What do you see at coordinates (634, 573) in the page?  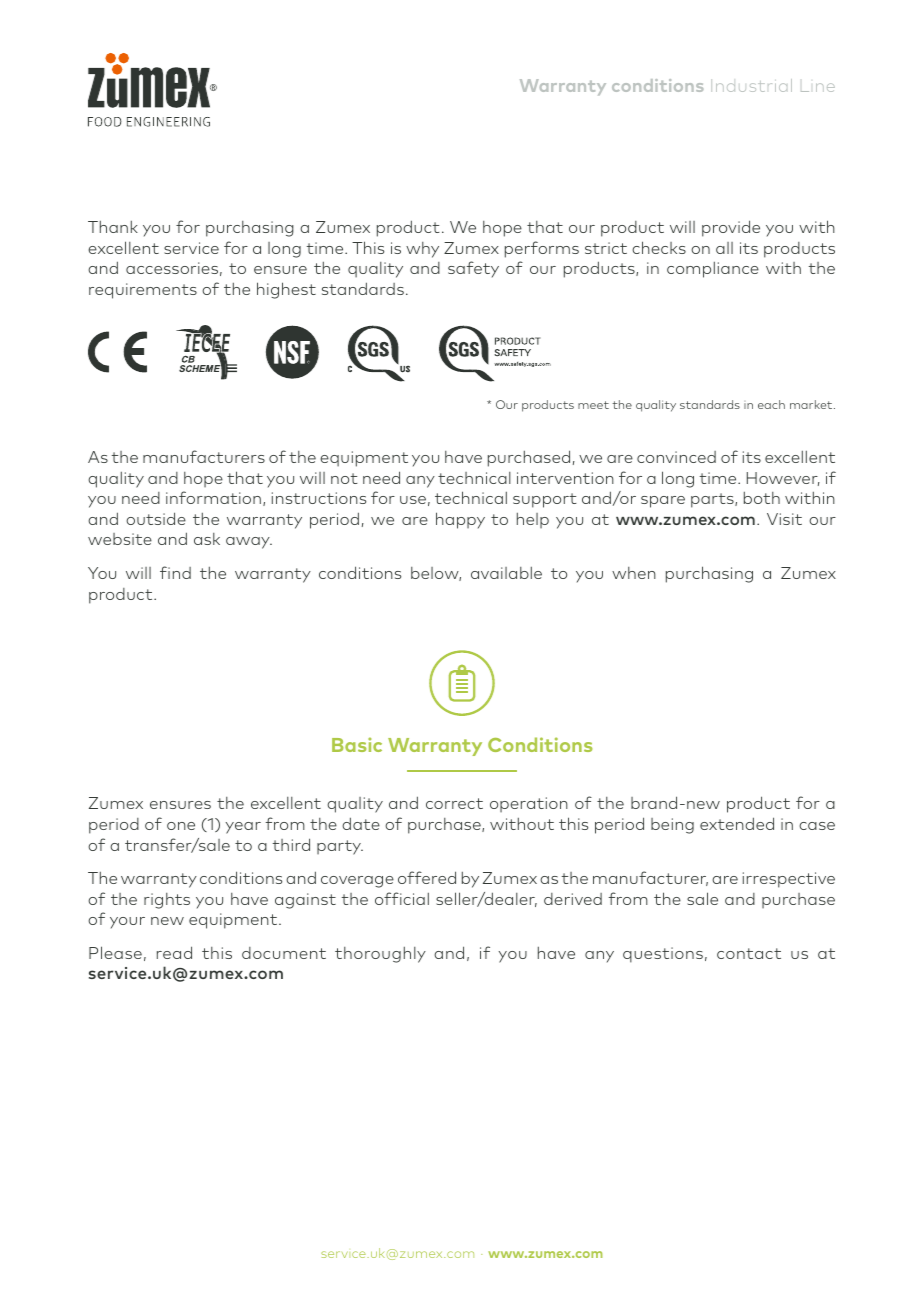 I see `when` at bounding box center [634, 573].
